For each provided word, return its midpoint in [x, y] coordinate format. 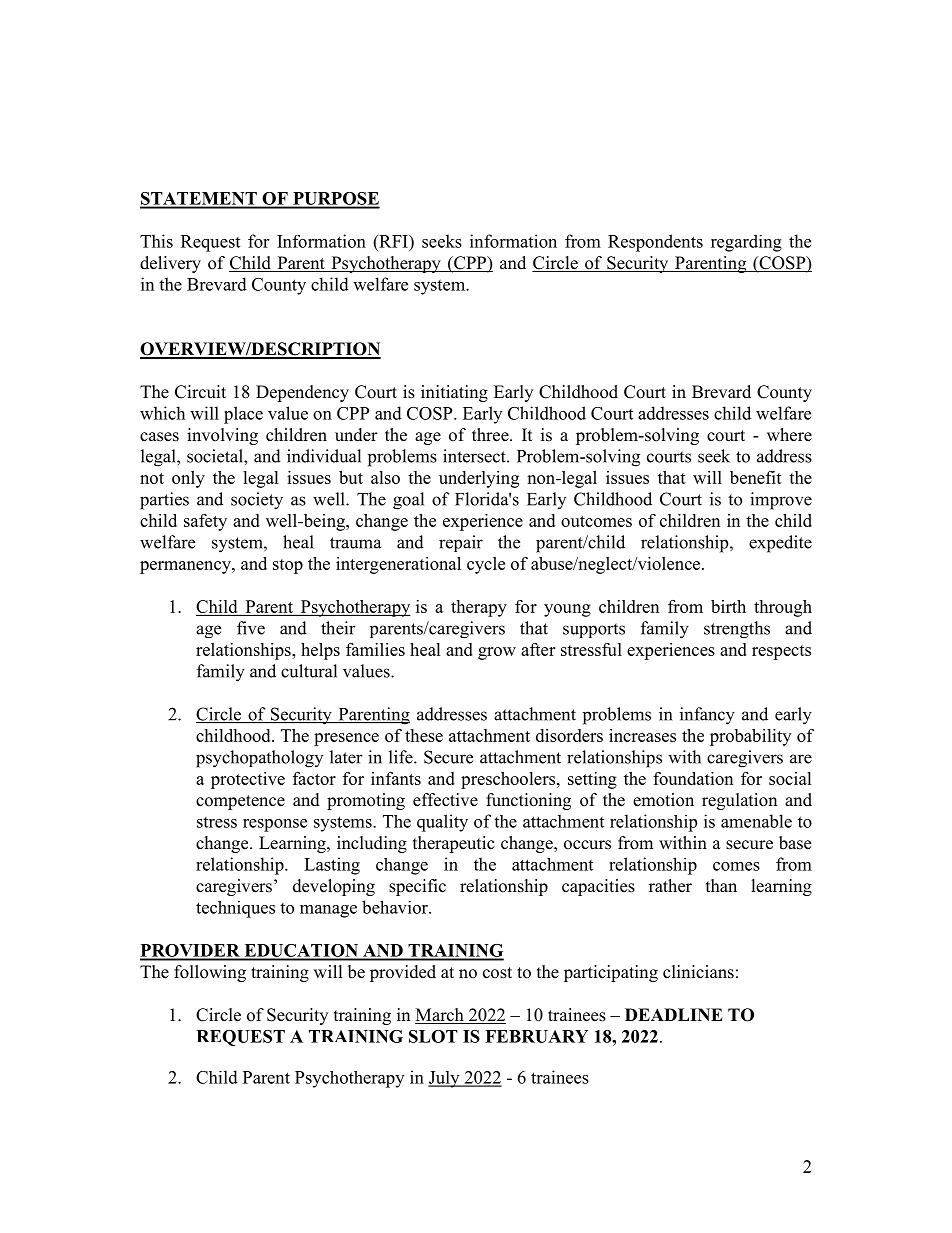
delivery [170, 264]
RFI [393, 241]
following [210, 973]
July [445, 1079]
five [251, 628]
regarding [746, 243]
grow [497, 653]
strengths [737, 629]
